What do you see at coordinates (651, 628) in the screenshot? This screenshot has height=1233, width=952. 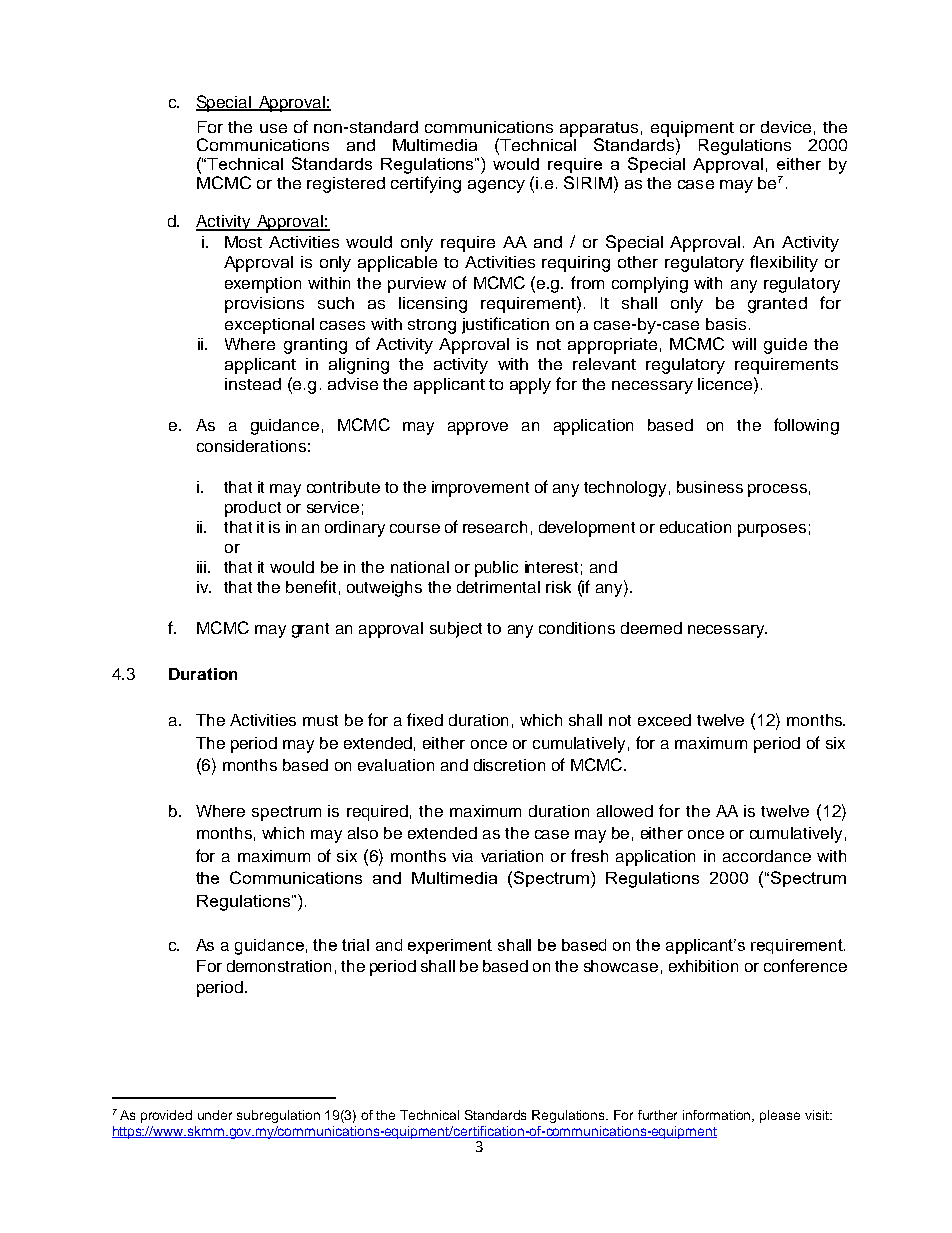 I see `deemed` at bounding box center [651, 628].
